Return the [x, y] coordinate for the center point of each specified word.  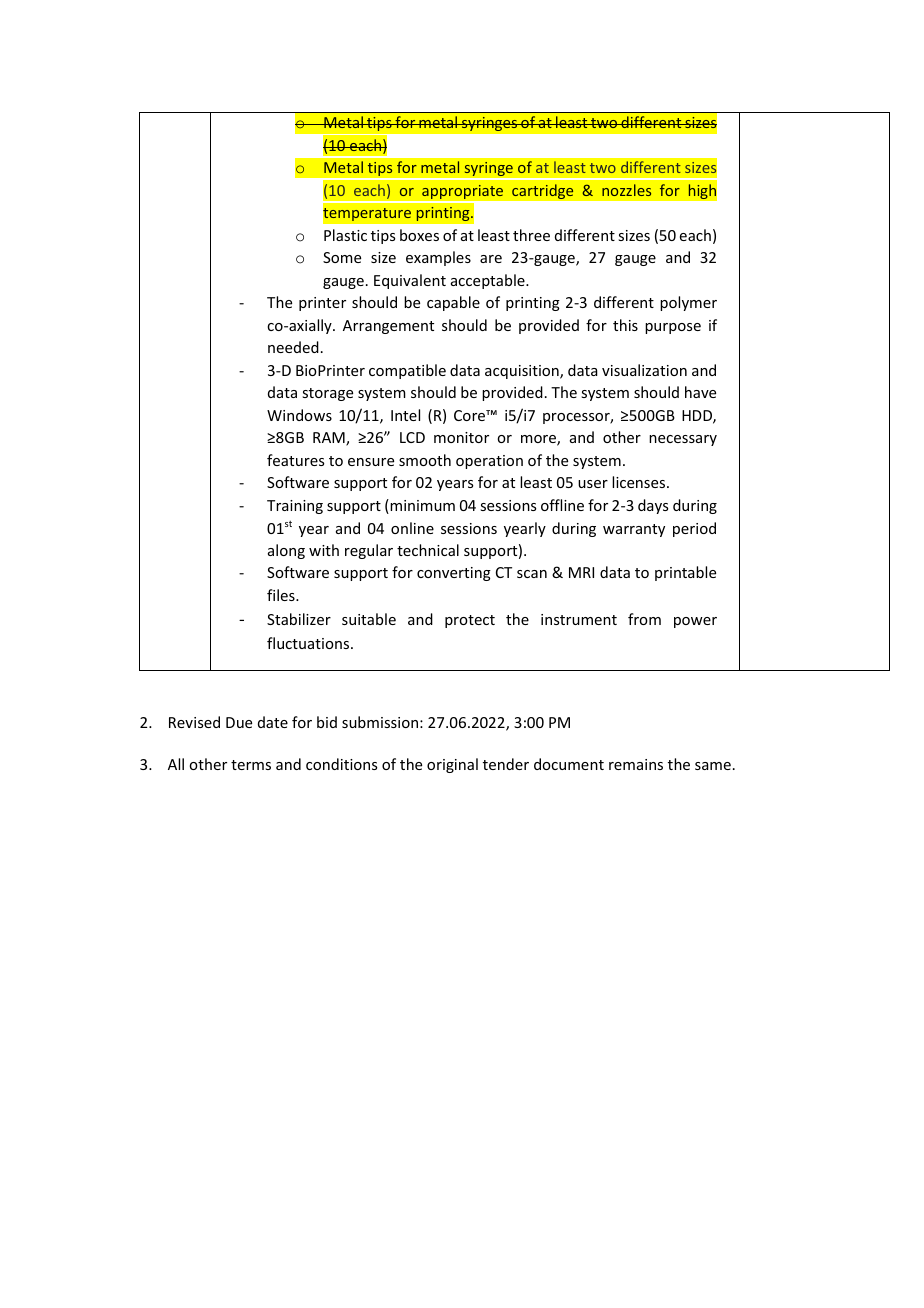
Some [342, 257]
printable [685, 573]
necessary [683, 440]
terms [251, 765]
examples [438, 258]
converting [454, 574]
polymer [688, 303]
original [452, 765]
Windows [299, 415]
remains [636, 764]
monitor [461, 437]
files [282, 595]
